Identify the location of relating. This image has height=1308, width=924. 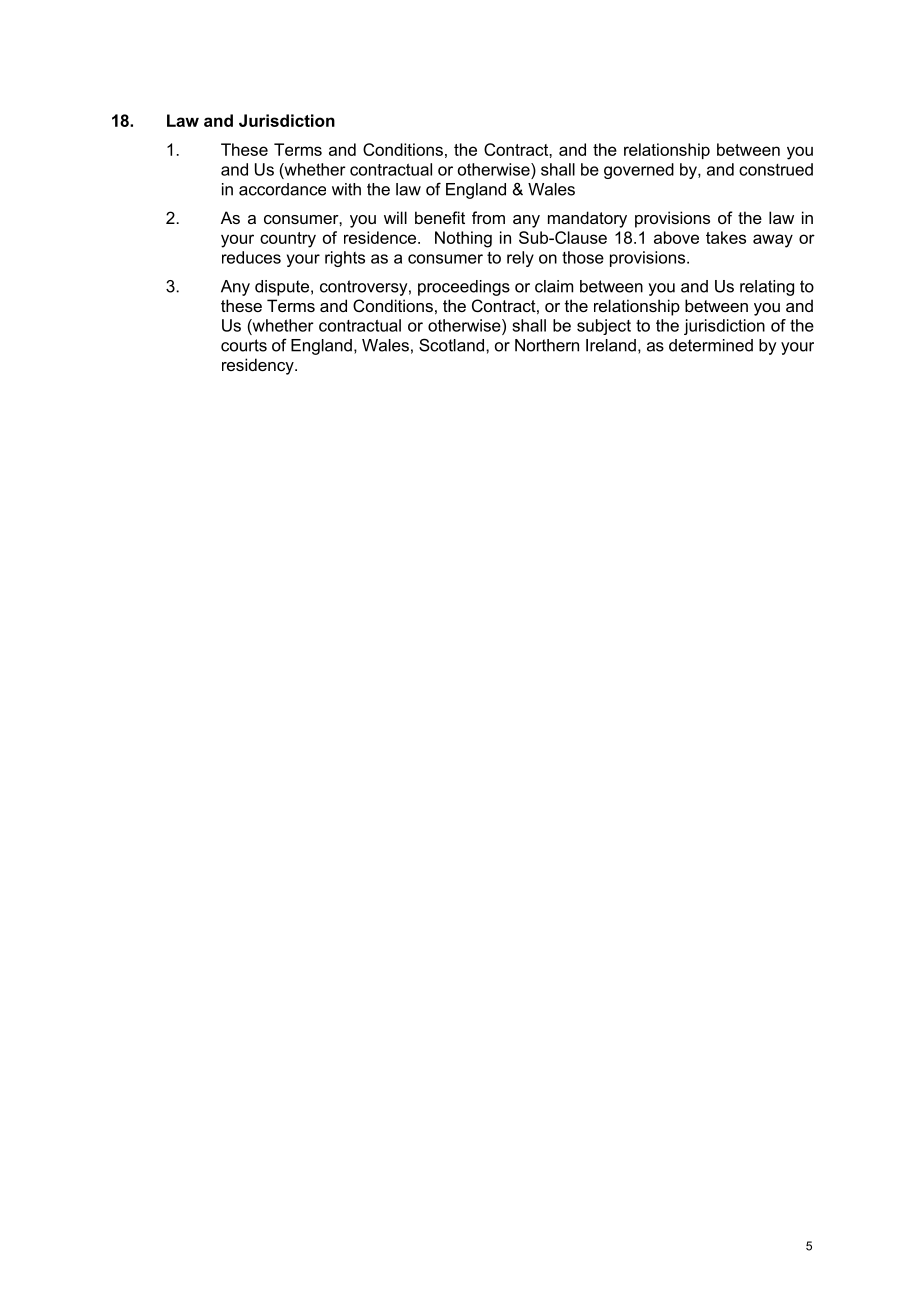
(767, 288).
